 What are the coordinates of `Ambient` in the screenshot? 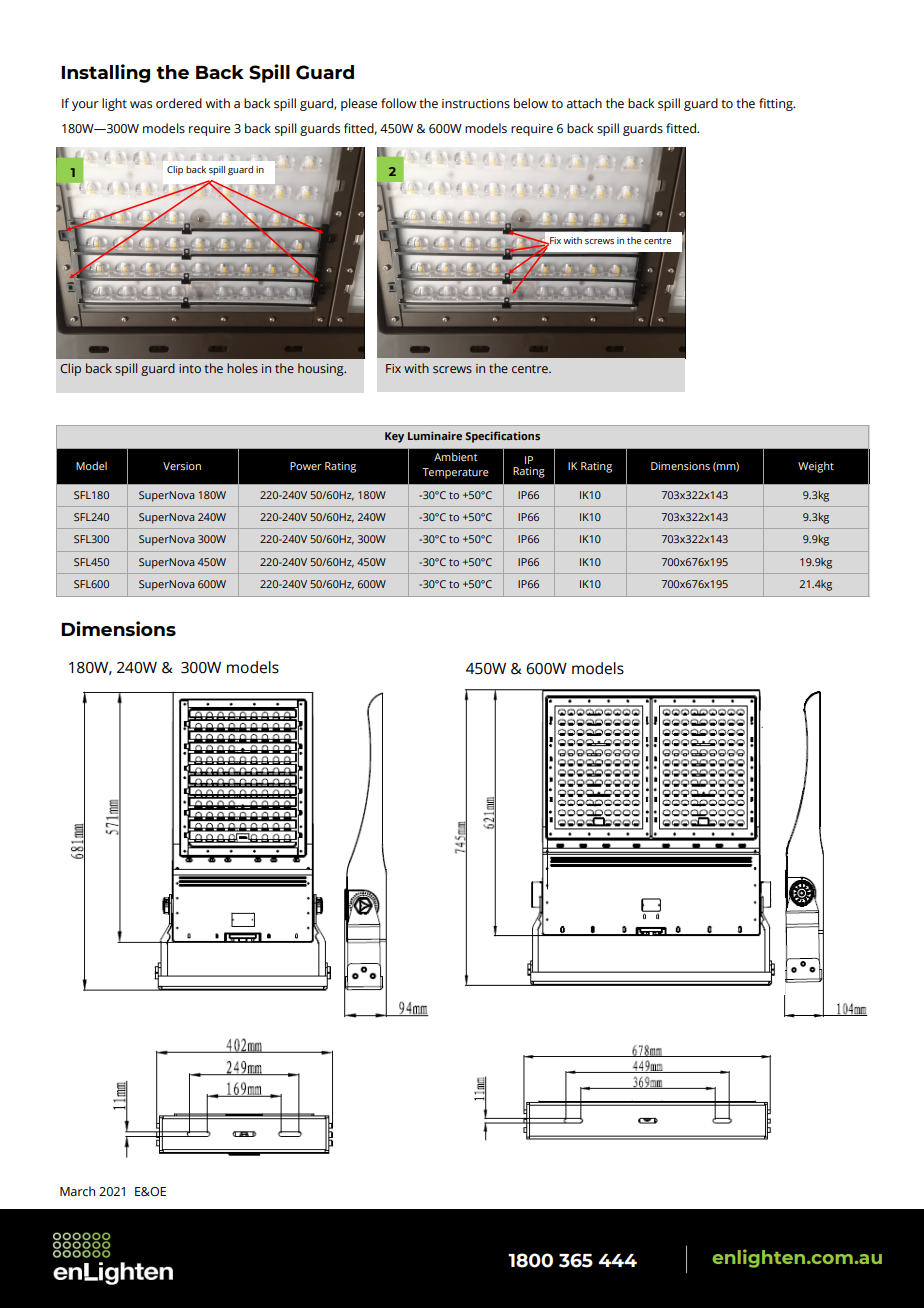 It's located at (456, 456).
